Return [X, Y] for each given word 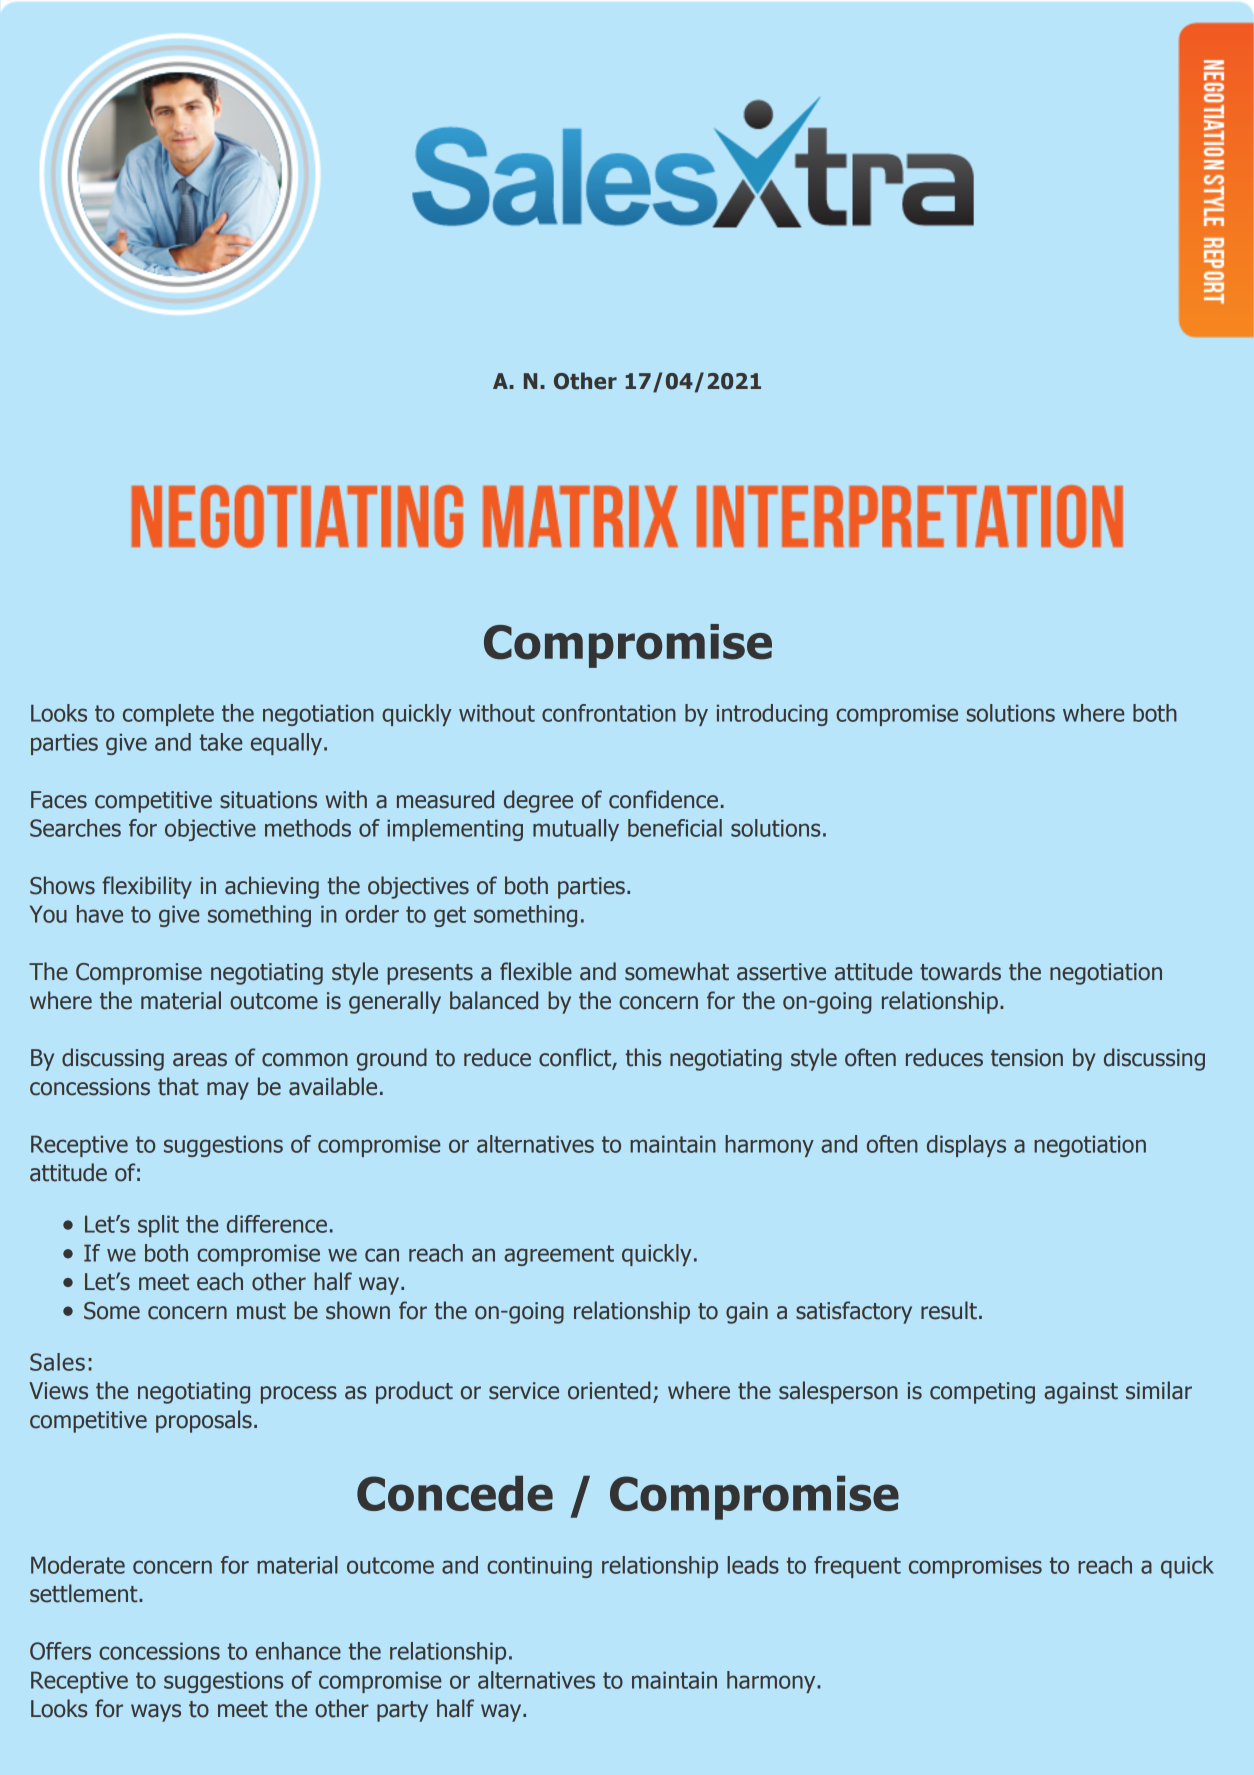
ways [156, 1713]
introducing [772, 715]
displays [966, 1146]
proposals [204, 1421]
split [158, 1226]
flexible [536, 971]
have [100, 914]
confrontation [609, 713]
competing [982, 1393]
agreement [559, 1255]
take [220, 742]
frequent [857, 1567]
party [402, 1711]
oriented [609, 1390]
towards [960, 971]
